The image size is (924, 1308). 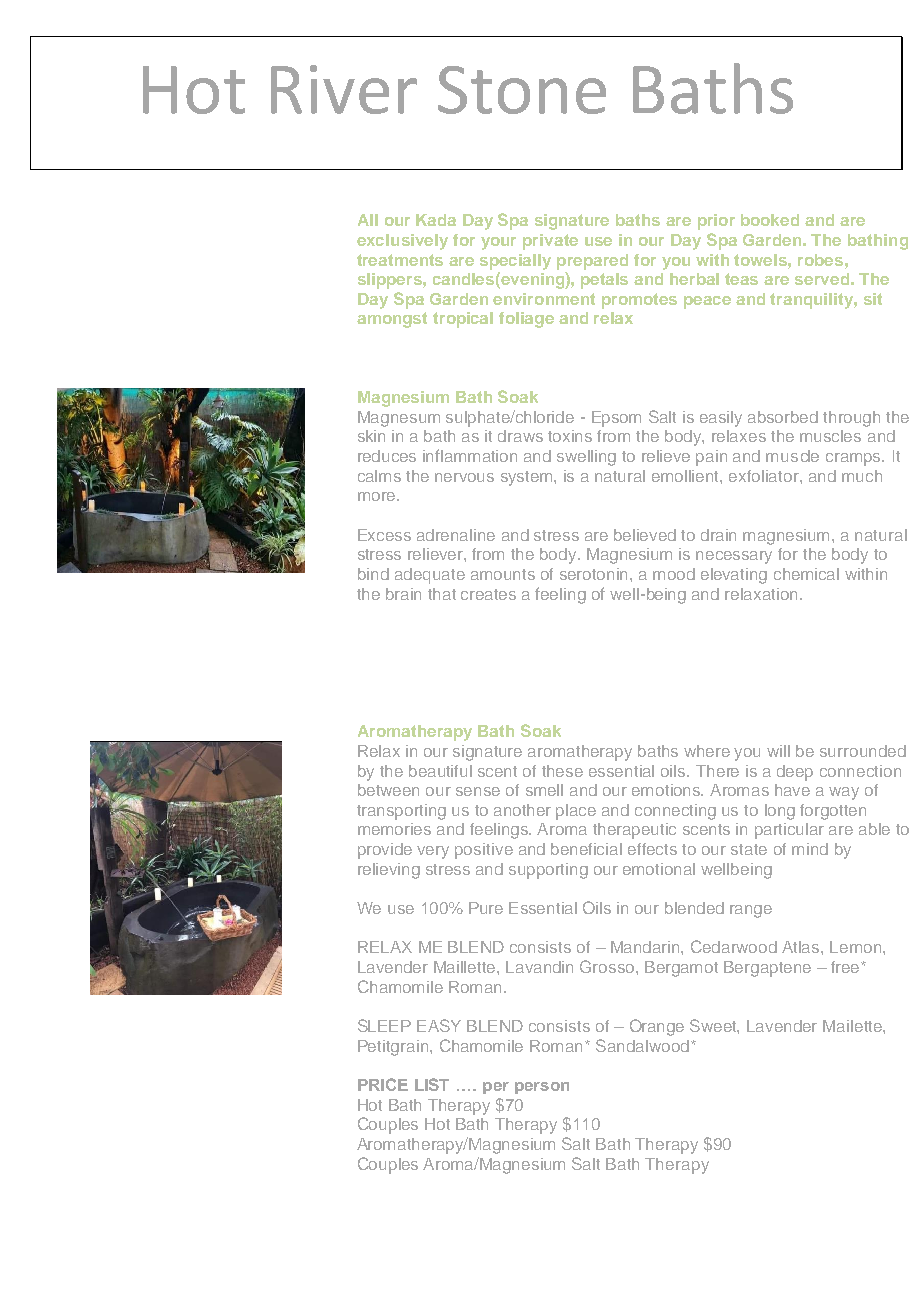 I want to click on promotes, so click(x=639, y=301).
